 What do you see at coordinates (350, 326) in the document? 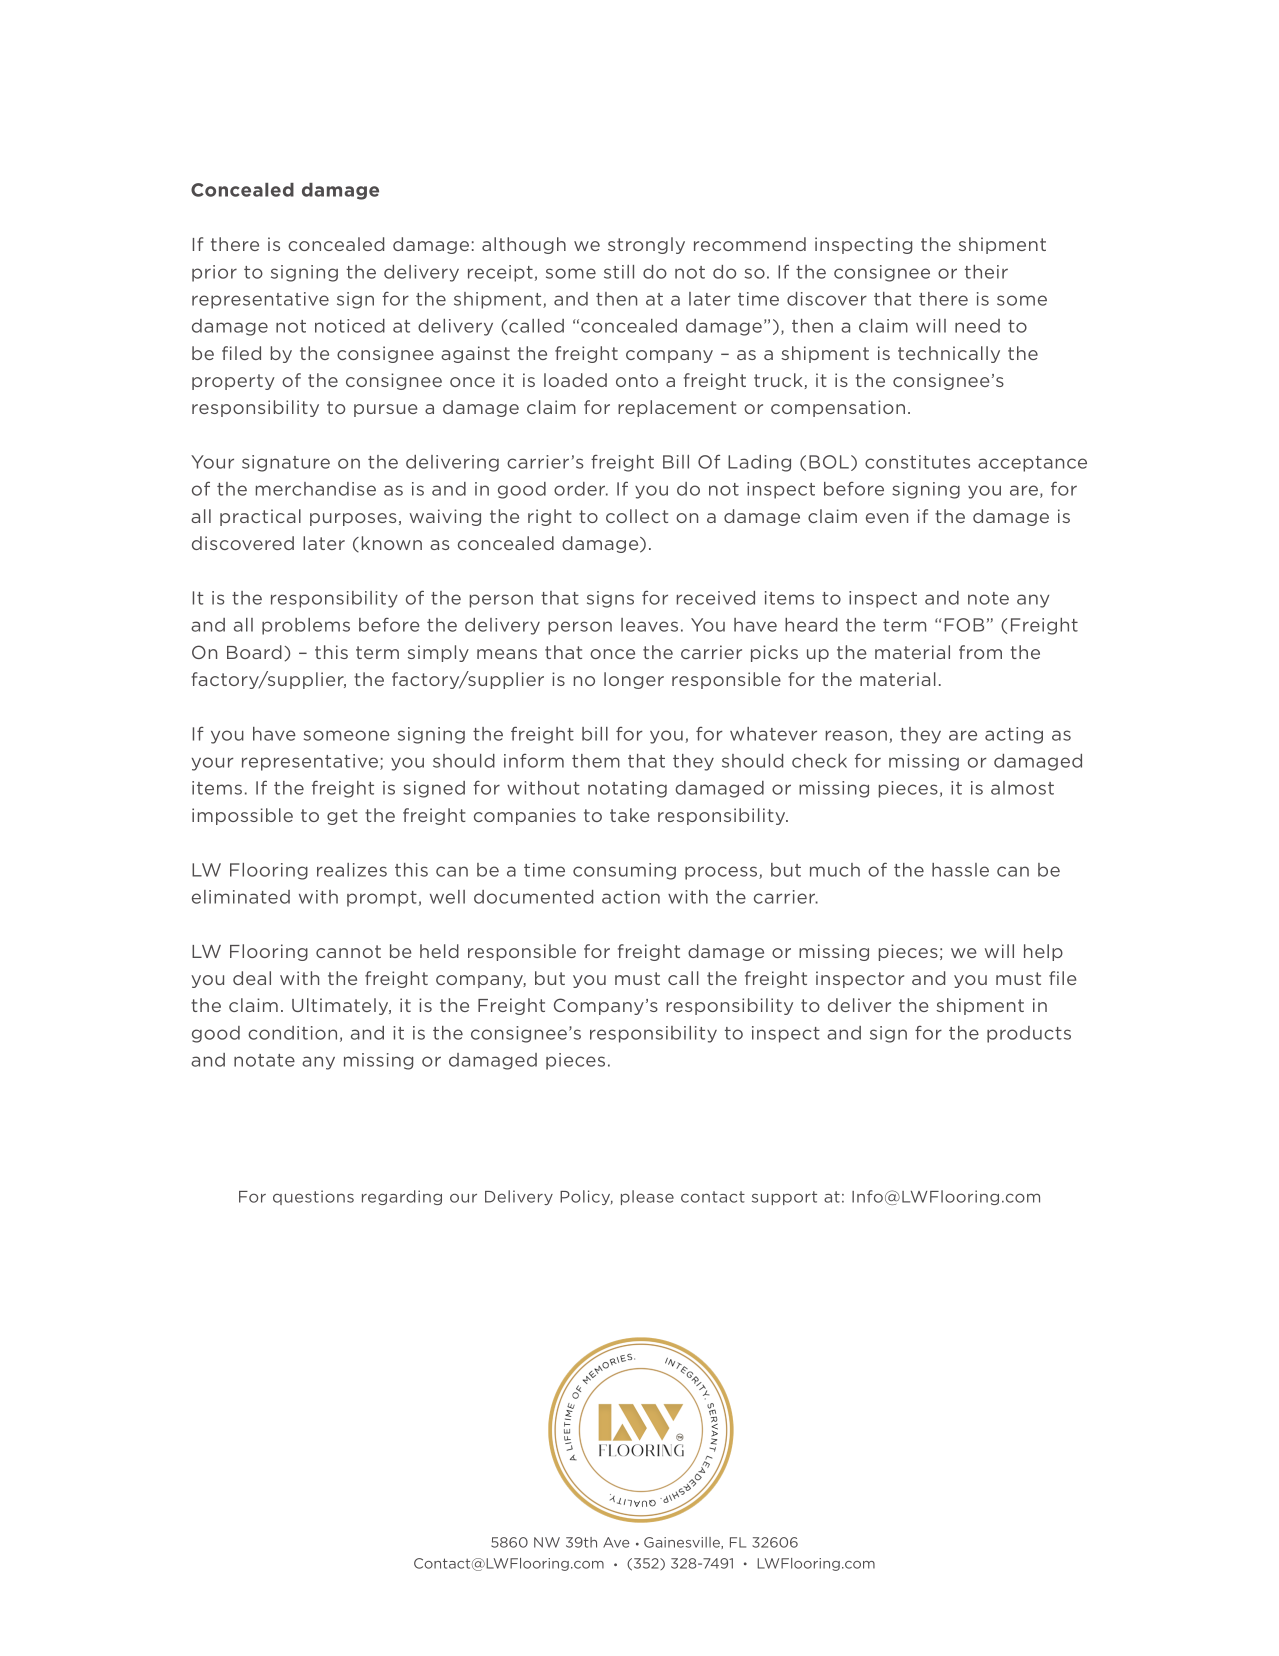
I see `noticed` at bounding box center [350, 326].
